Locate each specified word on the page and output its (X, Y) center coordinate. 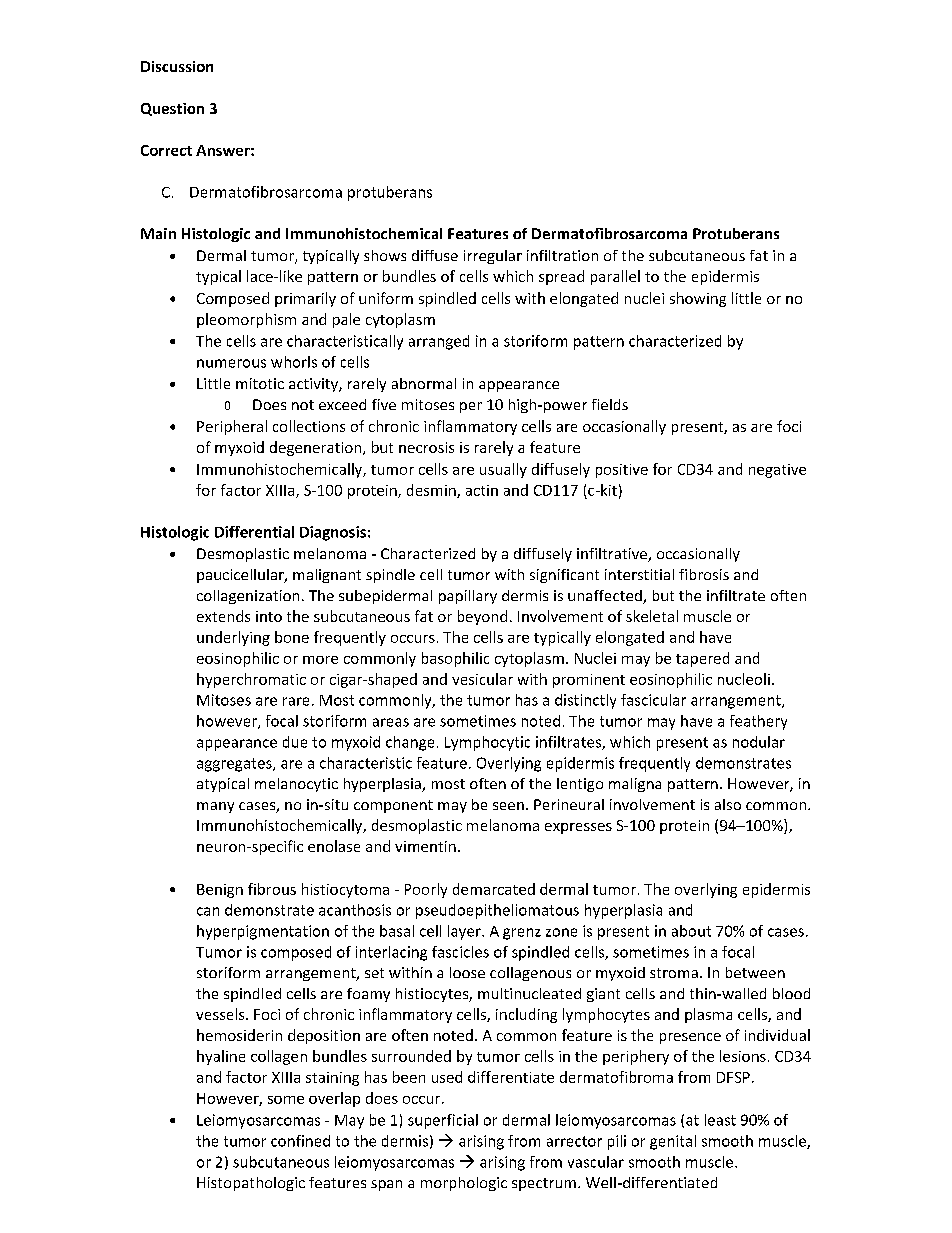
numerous (231, 363)
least (720, 1120)
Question (172, 109)
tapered (702, 659)
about (691, 931)
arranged (439, 342)
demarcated (494, 889)
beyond (482, 617)
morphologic (464, 1184)
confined (300, 1141)
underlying (233, 638)
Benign (220, 891)
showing (698, 299)
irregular (493, 257)
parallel (615, 277)
